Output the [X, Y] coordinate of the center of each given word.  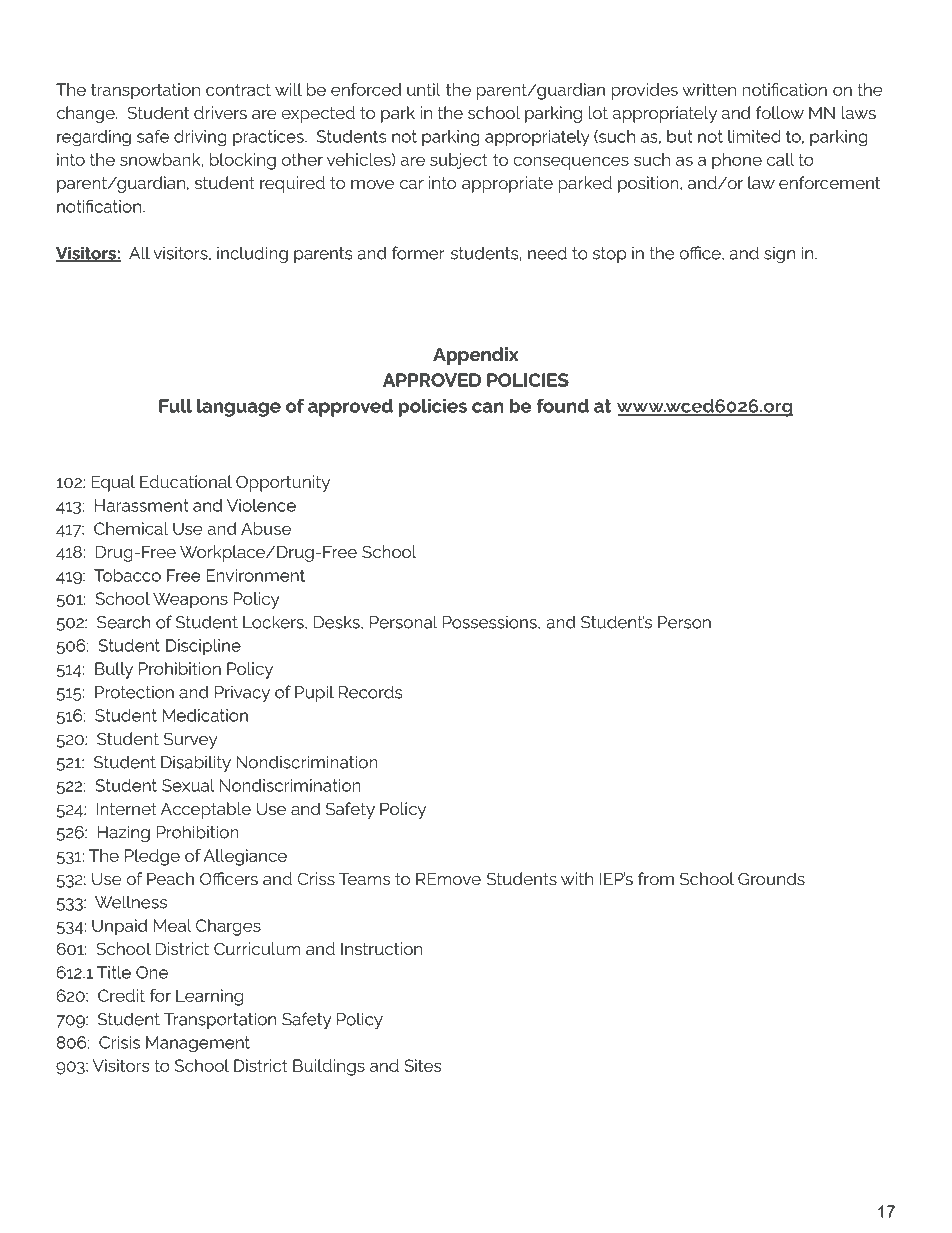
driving [200, 138]
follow [780, 112]
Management [198, 1044]
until [424, 89]
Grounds [771, 878]
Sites [422, 1065]
